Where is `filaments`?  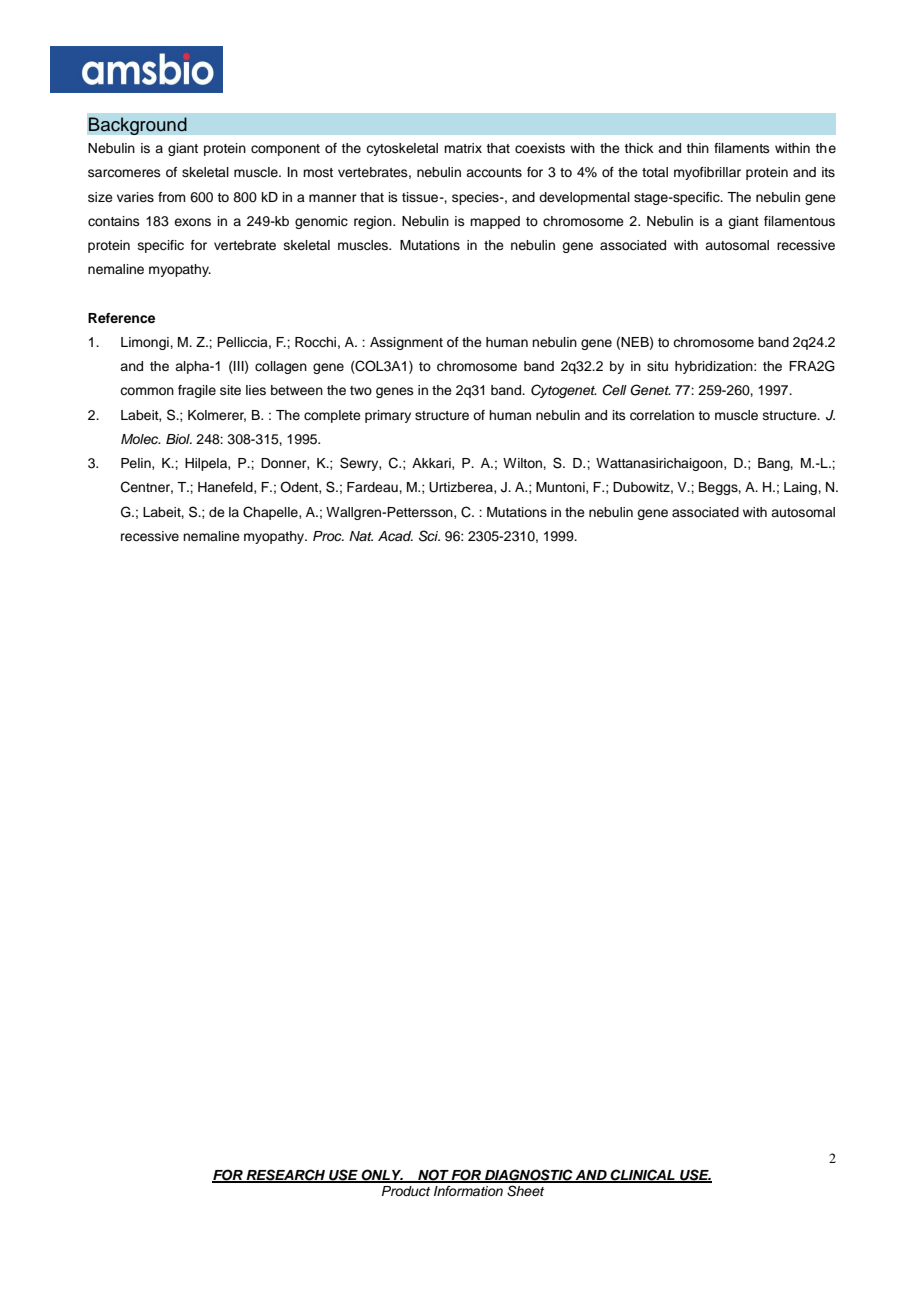 filaments is located at coordinates (742, 148).
